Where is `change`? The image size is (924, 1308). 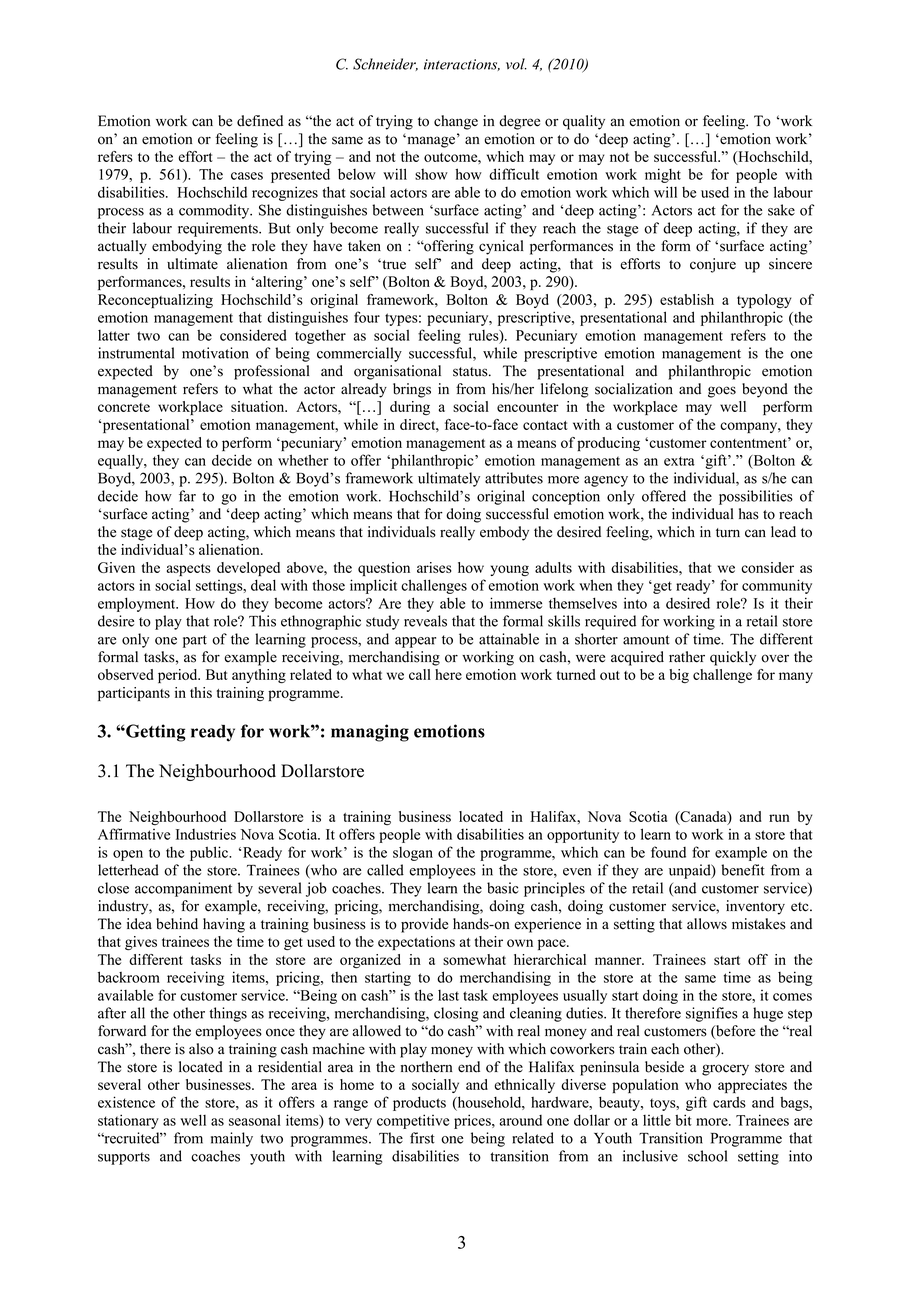
change is located at coordinates (456, 122).
